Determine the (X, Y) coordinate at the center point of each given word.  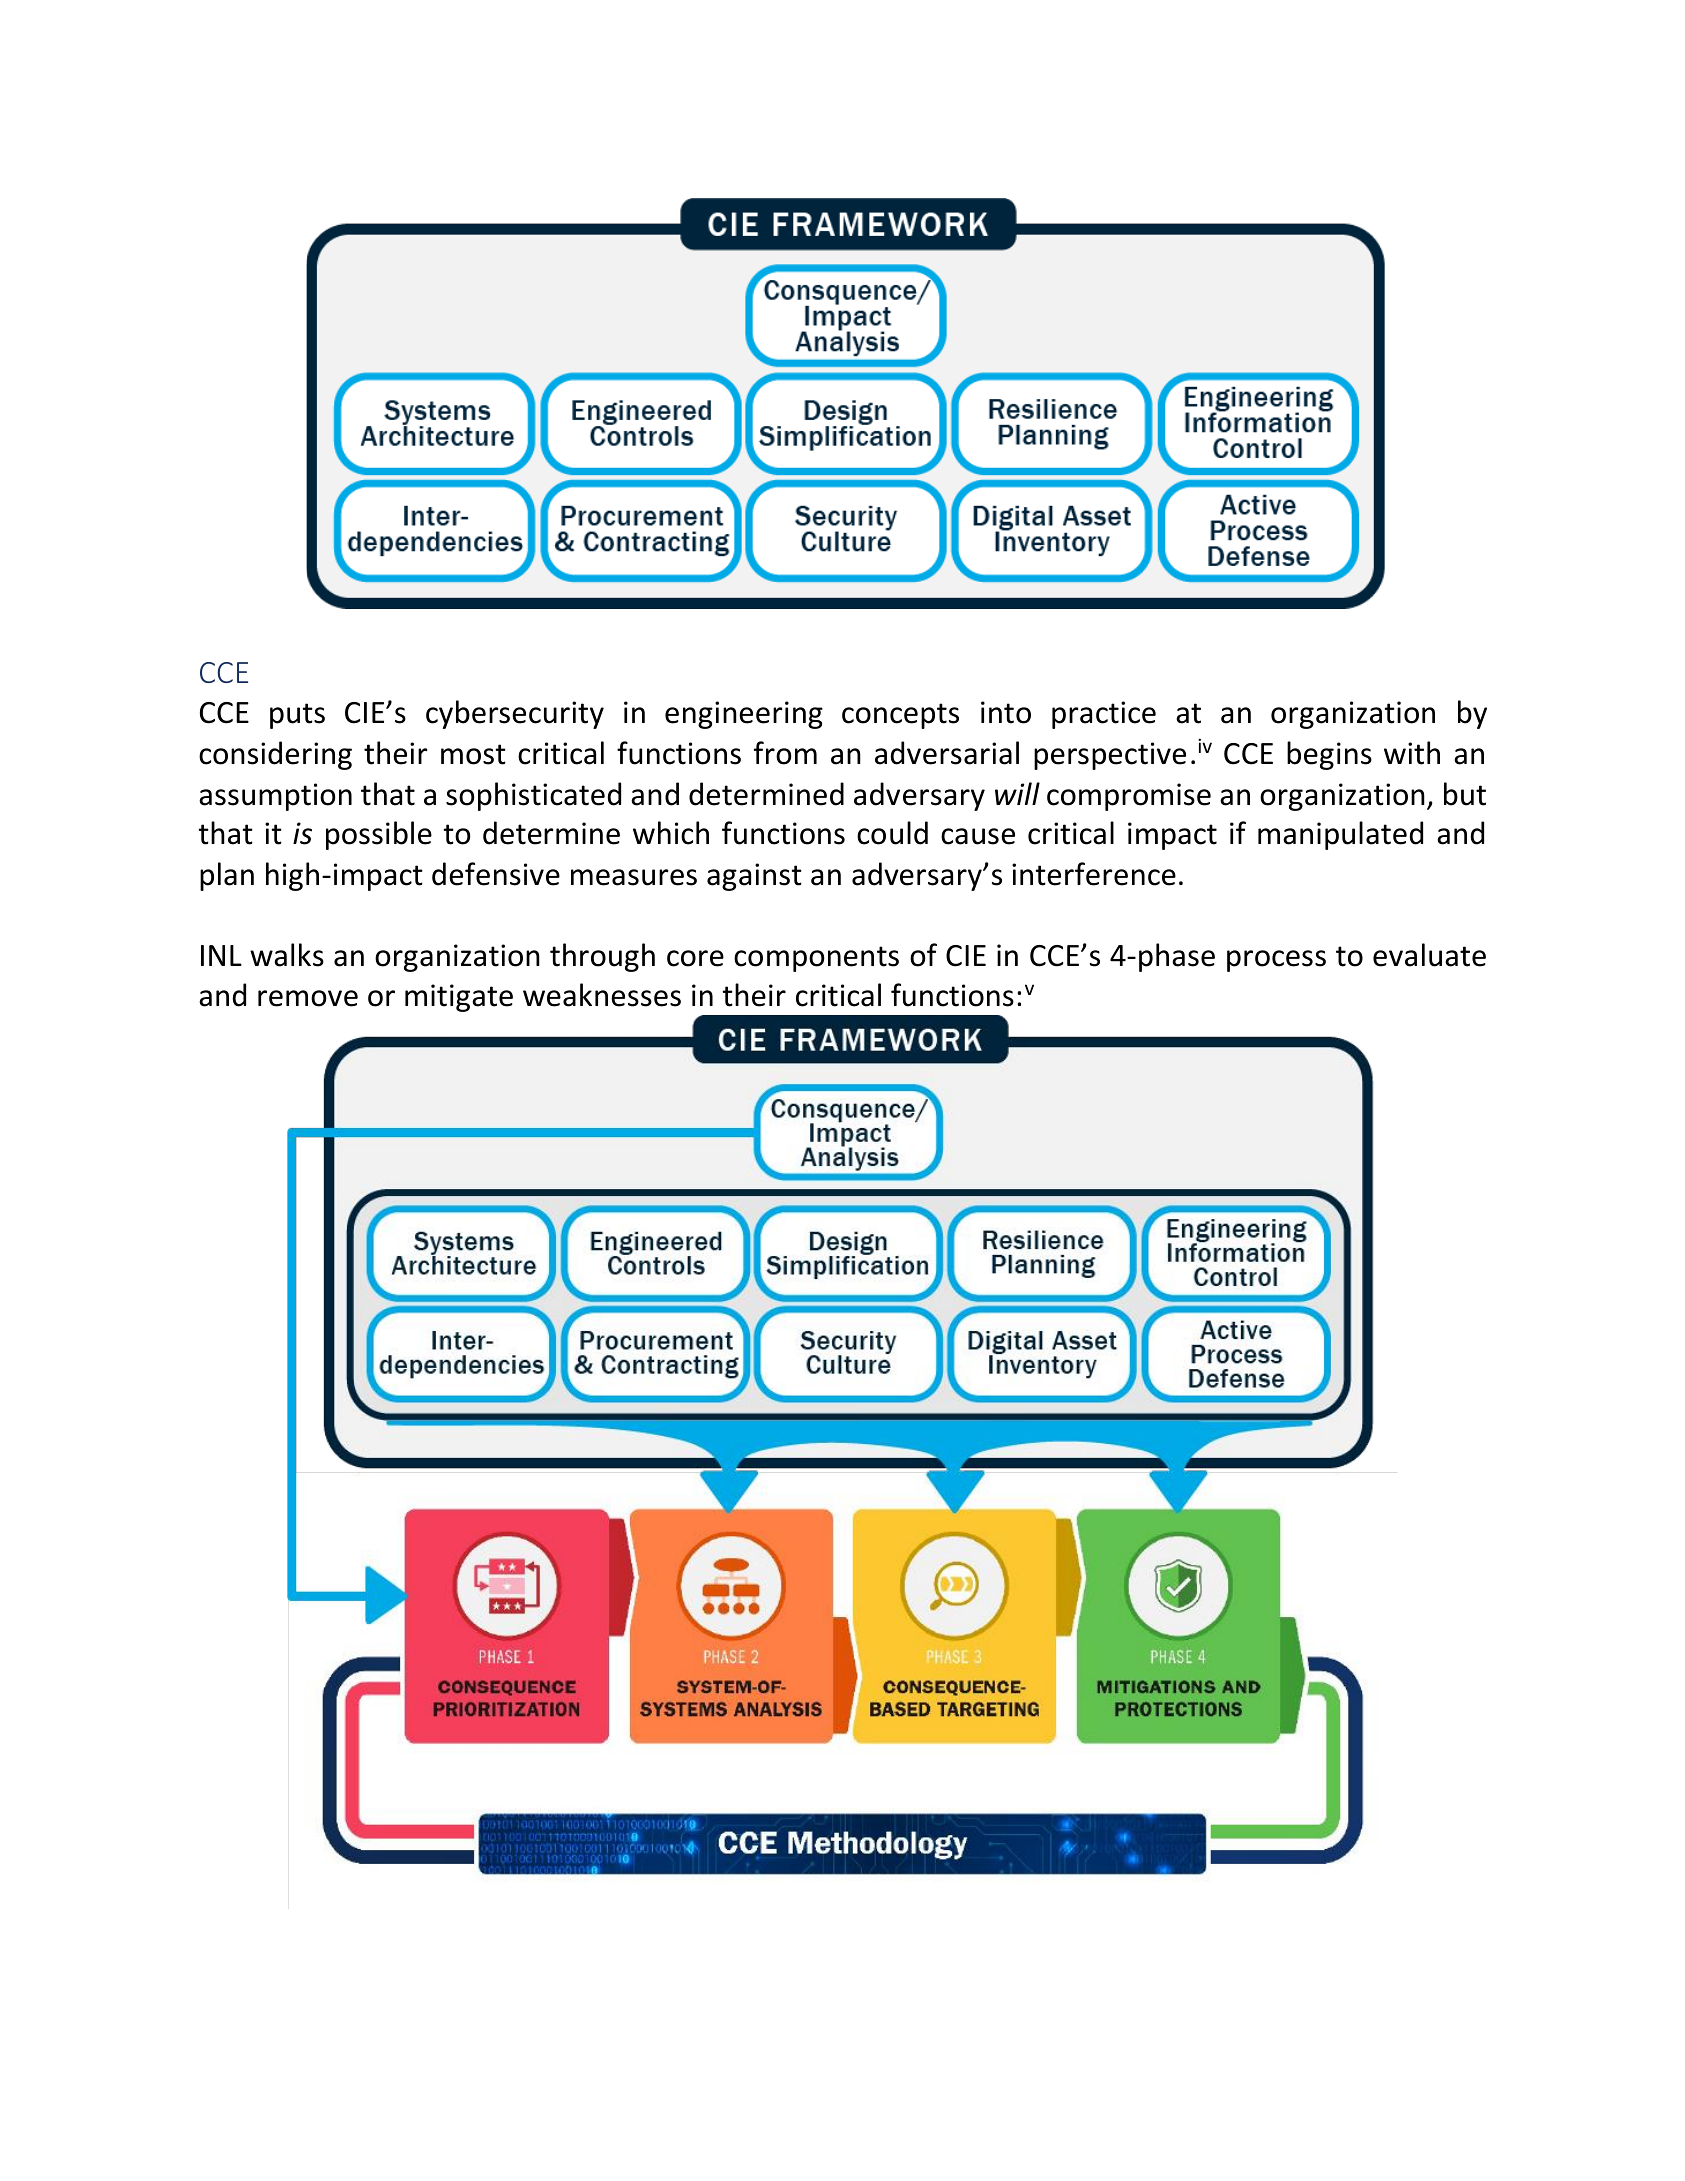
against (754, 877)
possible (379, 835)
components (816, 959)
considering (275, 755)
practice (1104, 715)
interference (1094, 874)
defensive (496, 874)
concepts (900, 716)
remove (308, 998)
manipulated (1340, 835)
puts (297, 716)
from (785, 753)
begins (1329, 755)
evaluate (1429, 955)
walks (287, 955)
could (892, 833)
